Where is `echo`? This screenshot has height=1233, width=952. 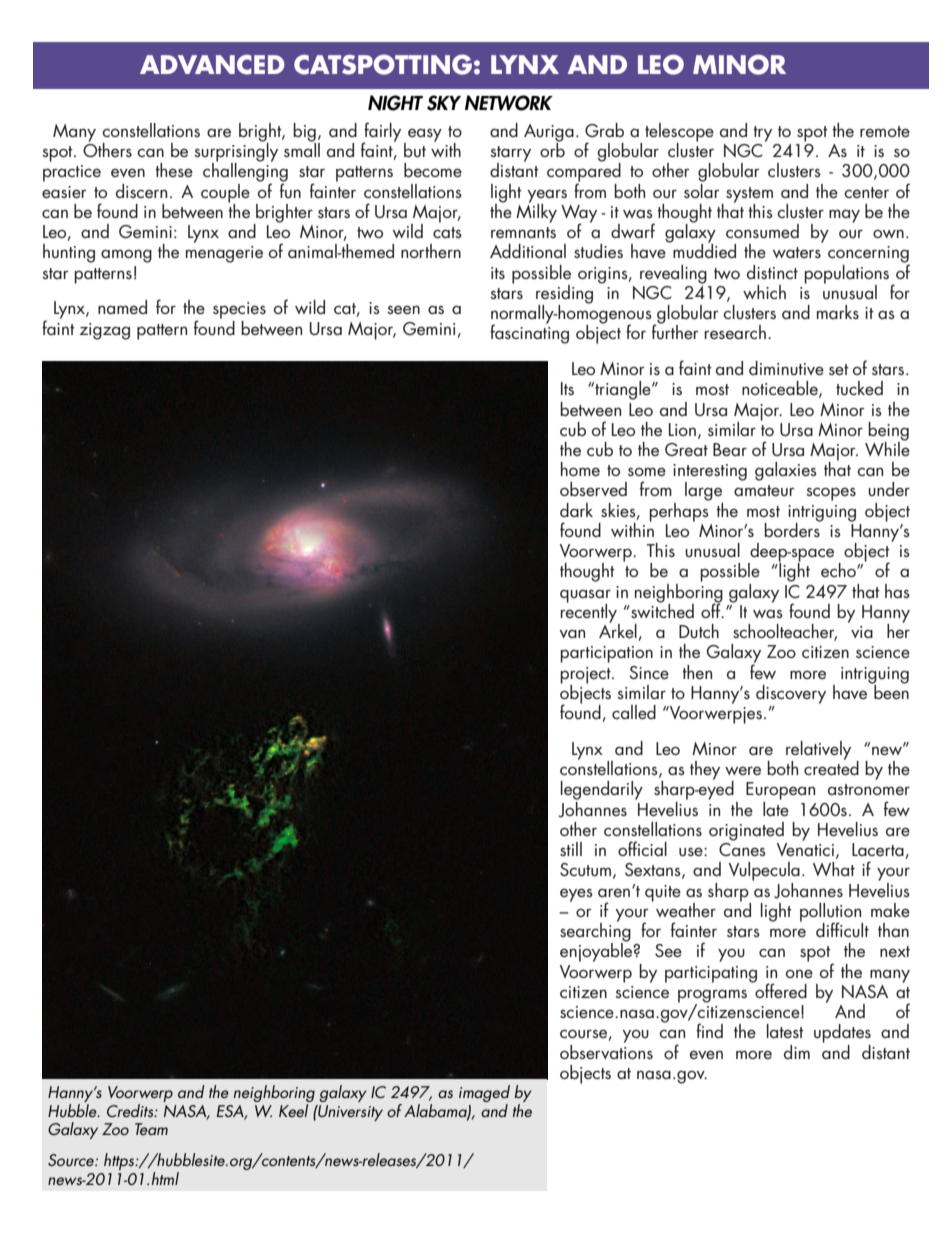
echo is located at coordinates (839, 570).
